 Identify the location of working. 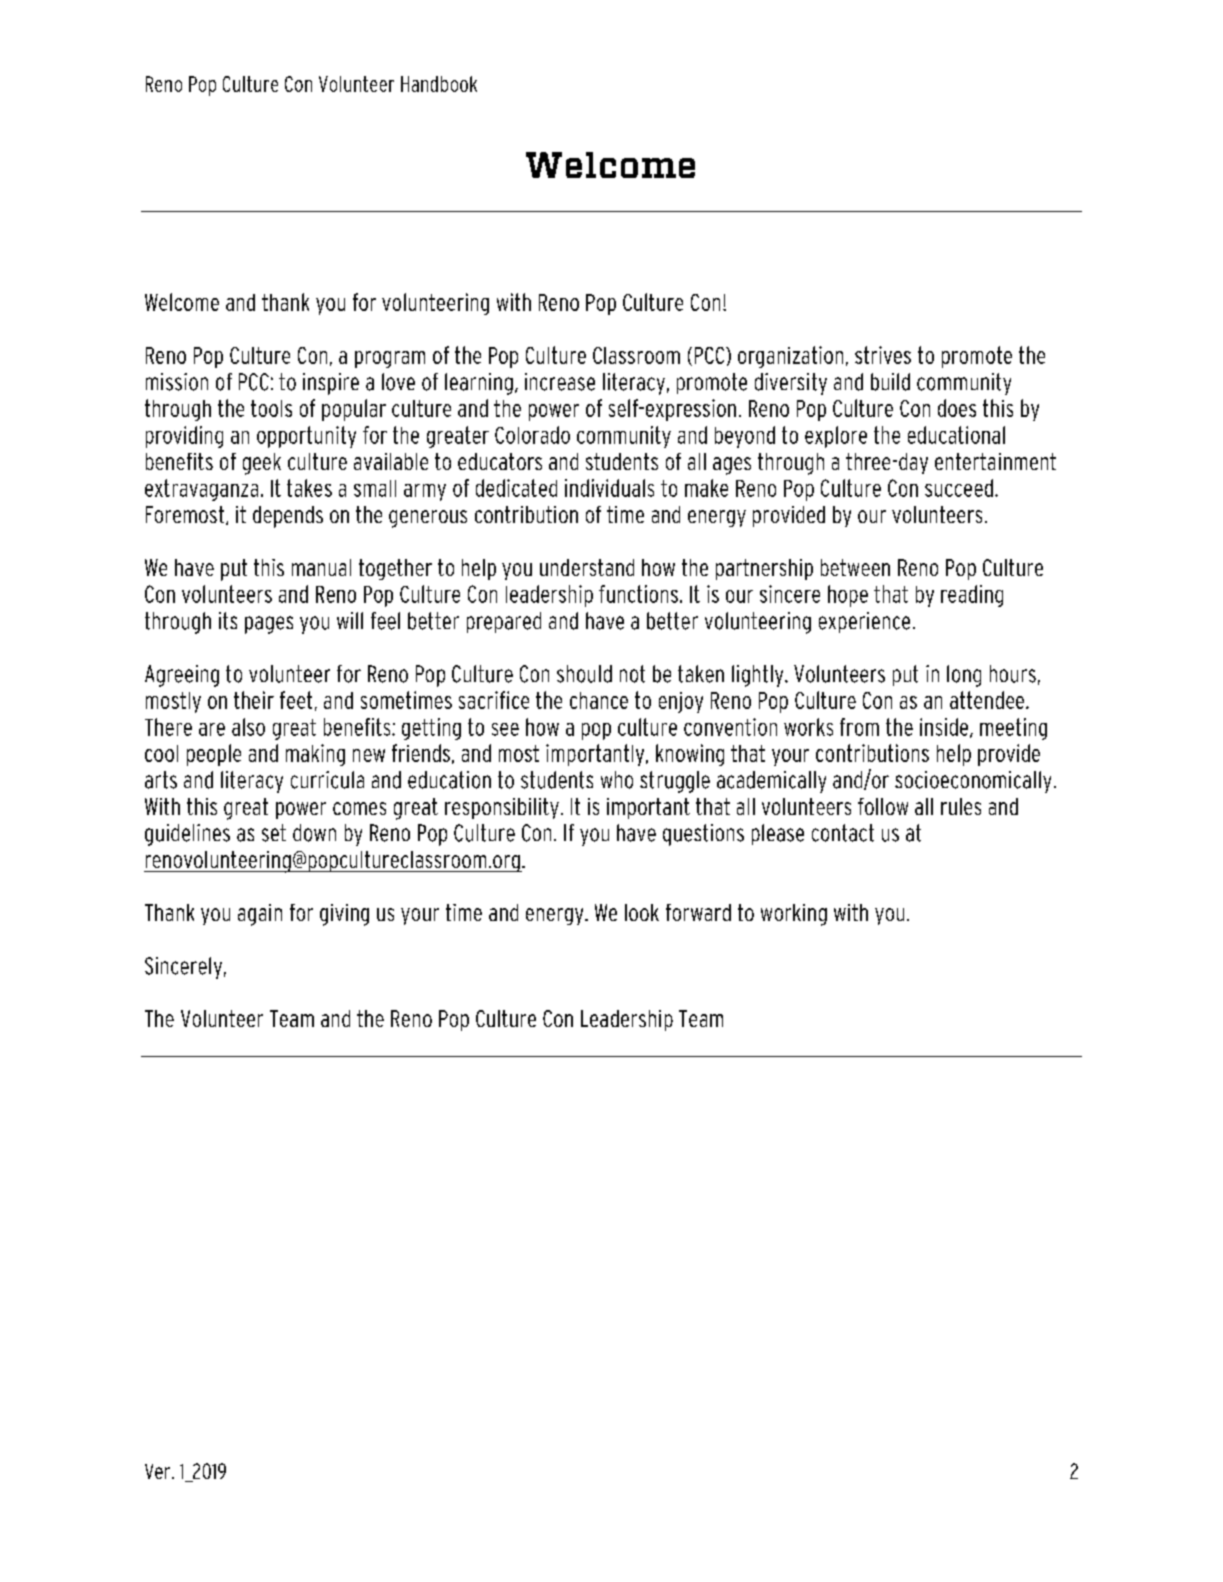
(794, 915).
